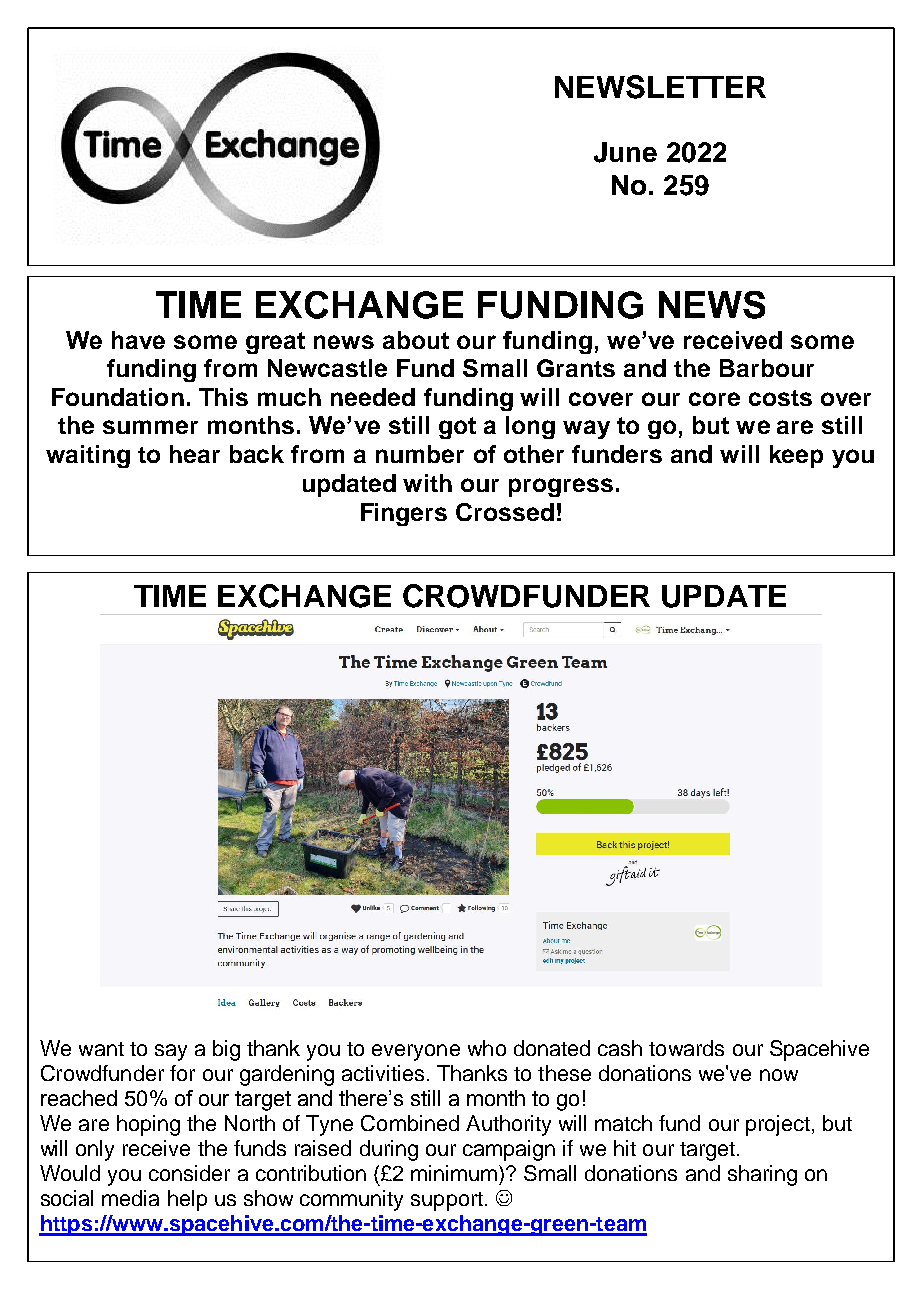  I want to click on hear, so click(195, 454).
